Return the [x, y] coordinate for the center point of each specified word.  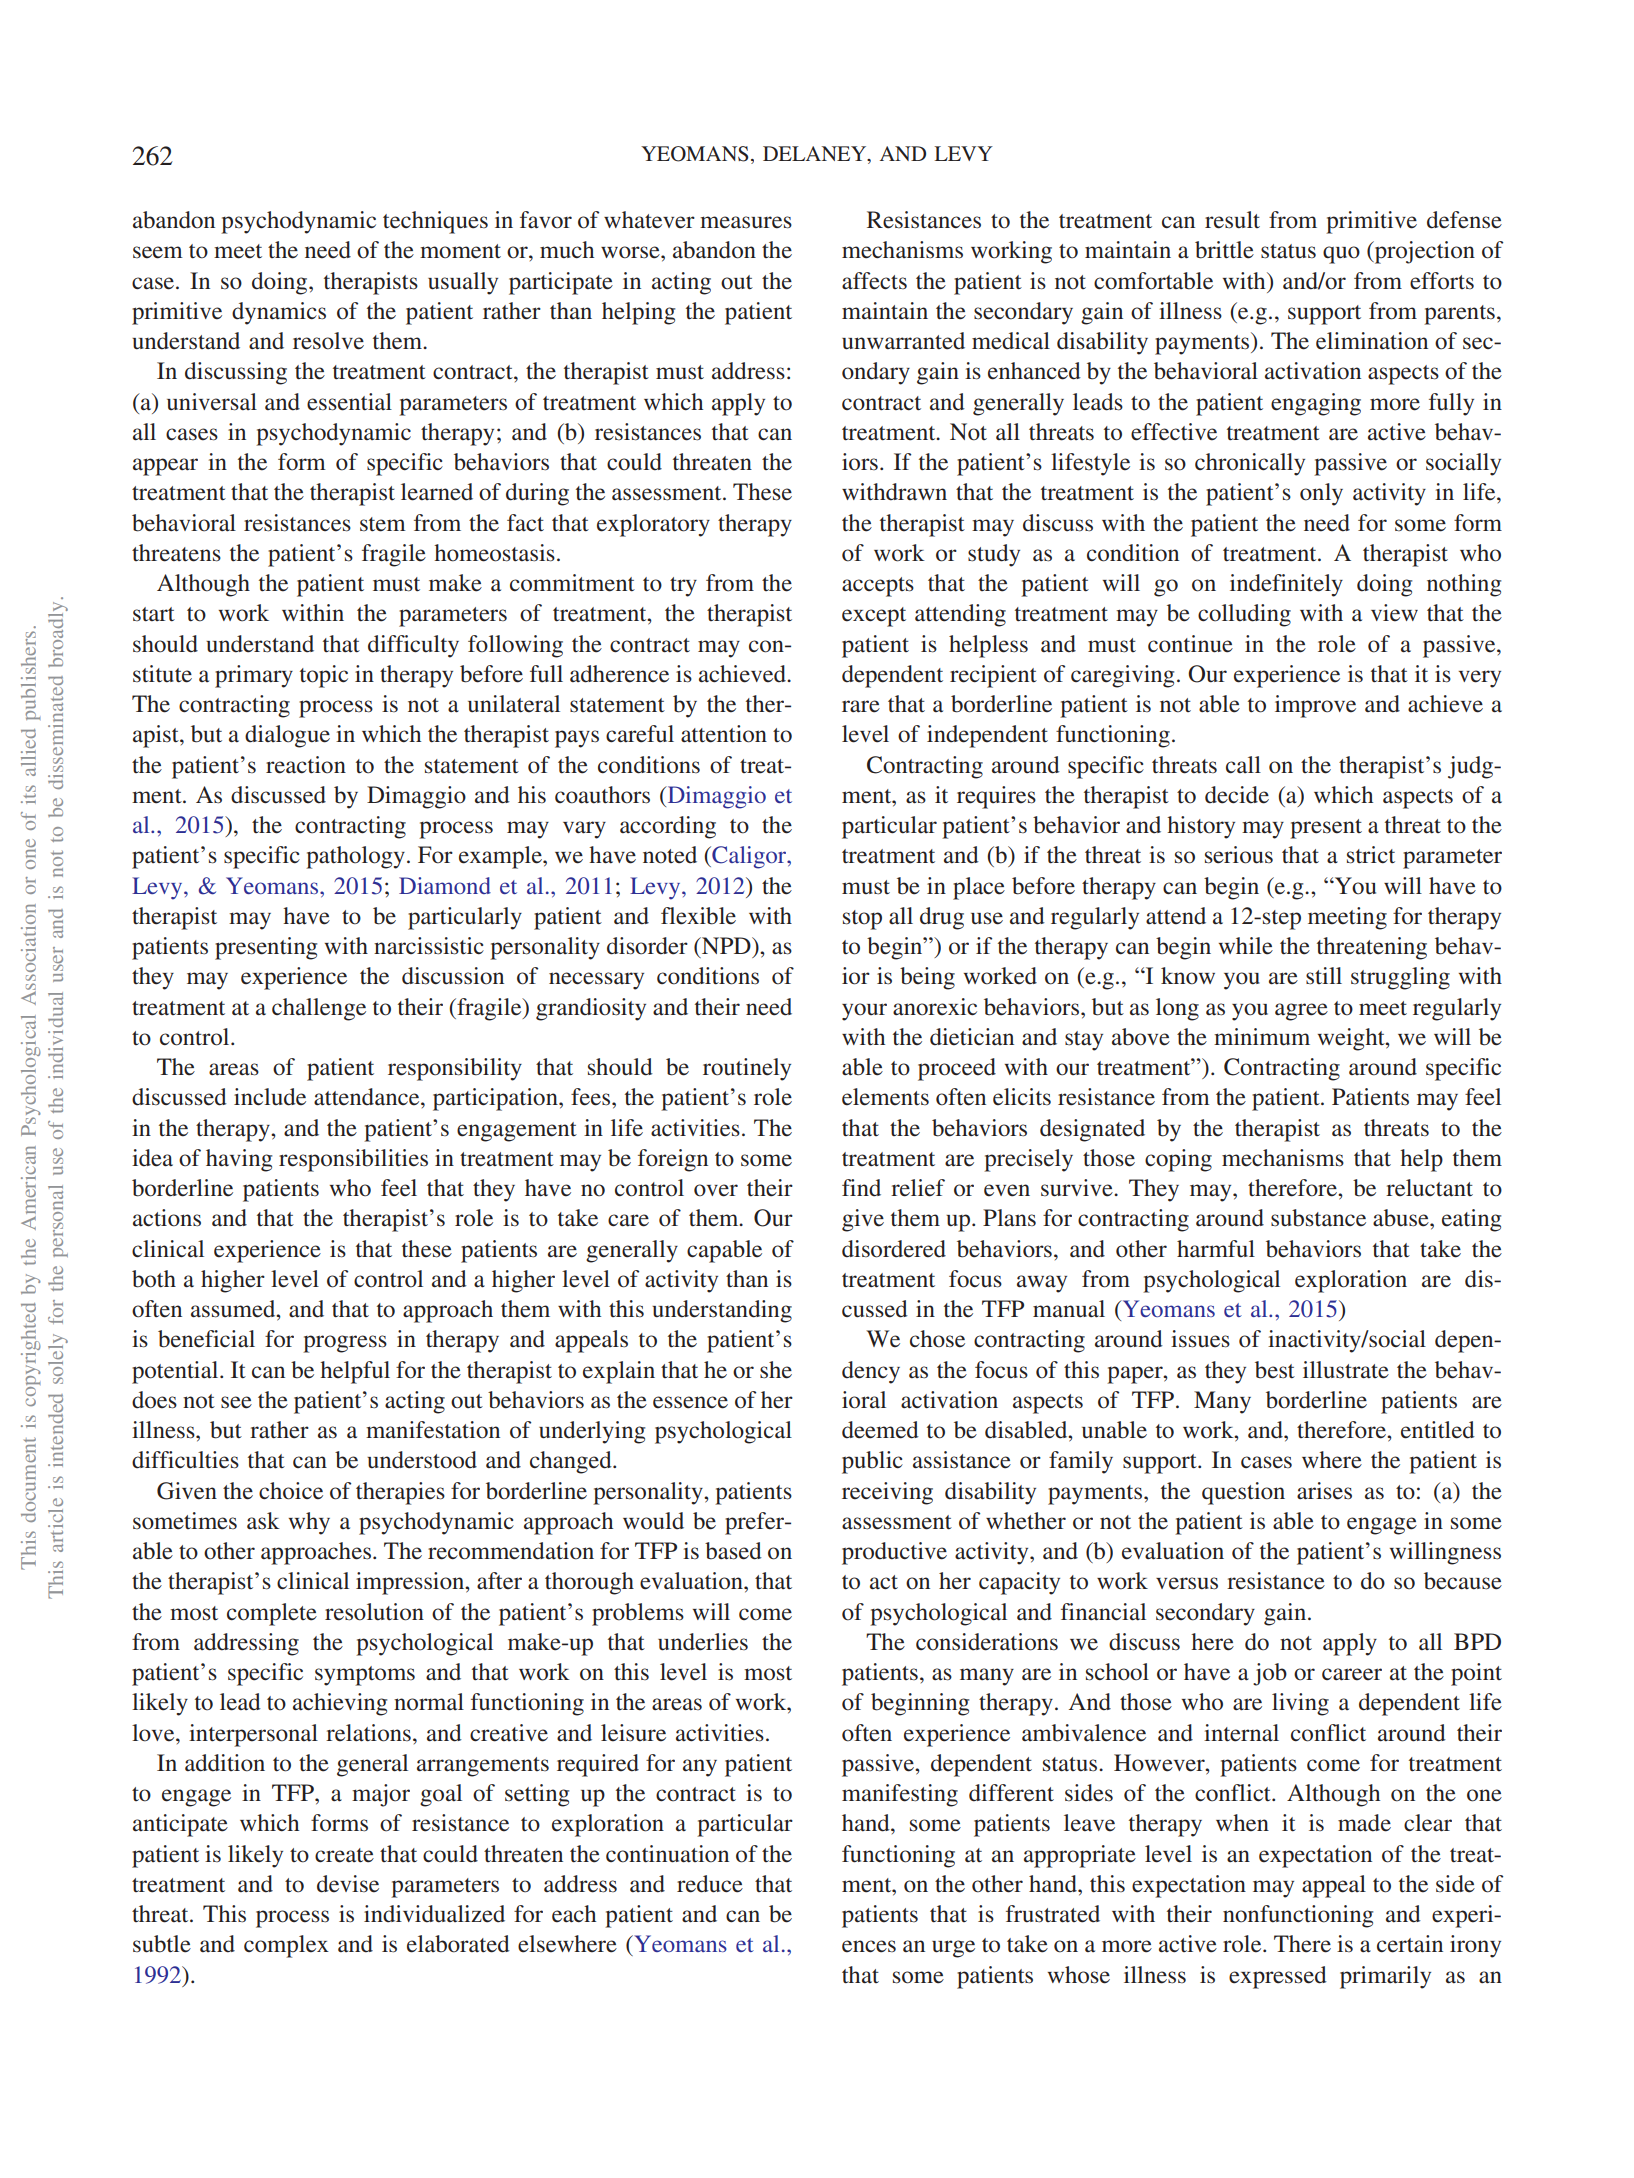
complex [286, 1946]
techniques [435, 222]
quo [1341, 255]
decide [1237, 795]
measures [746, 222]
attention [724, 734]
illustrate [1346, 1370]
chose [937, 1339]
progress [345, 1344]
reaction [306, 765]
